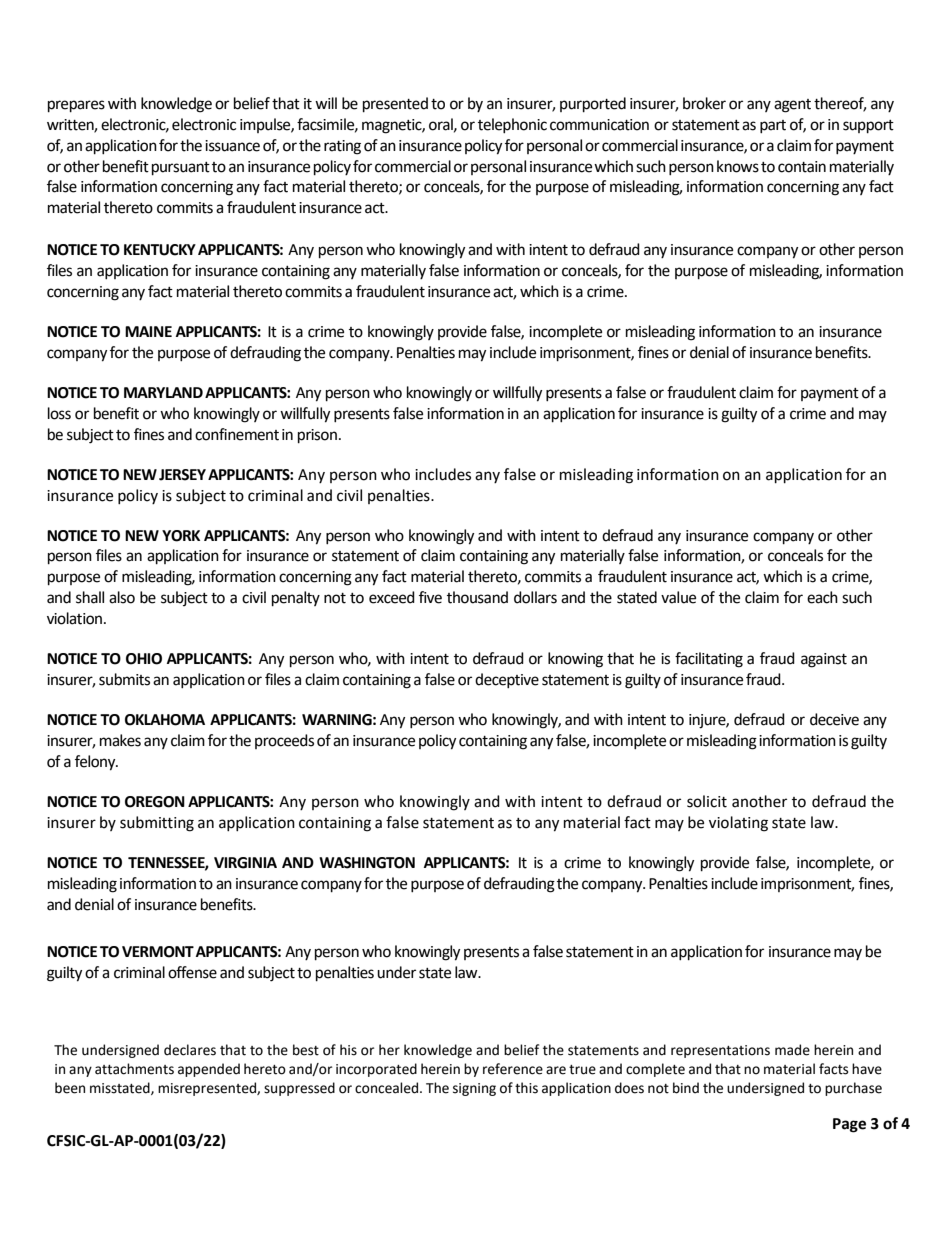 This document has height=1233, width=952. I want to click on violating, so click(738, 824).
